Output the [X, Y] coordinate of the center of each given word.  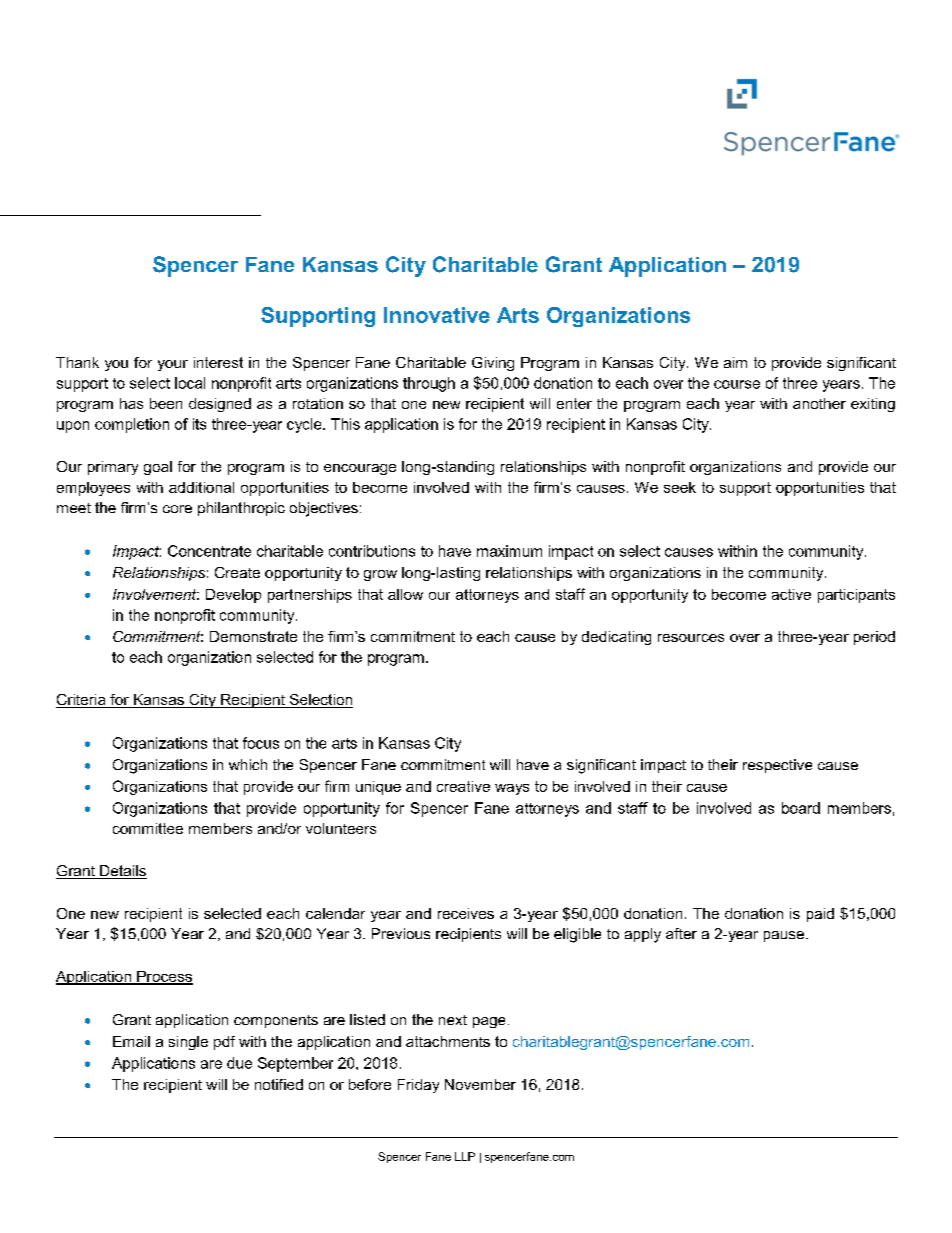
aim [735, 362]
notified [279, 1084]
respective [777, 766]
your [173, 365]
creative [463, 786]
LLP [465, 1156]
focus [261, 743]
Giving [493, 364]
